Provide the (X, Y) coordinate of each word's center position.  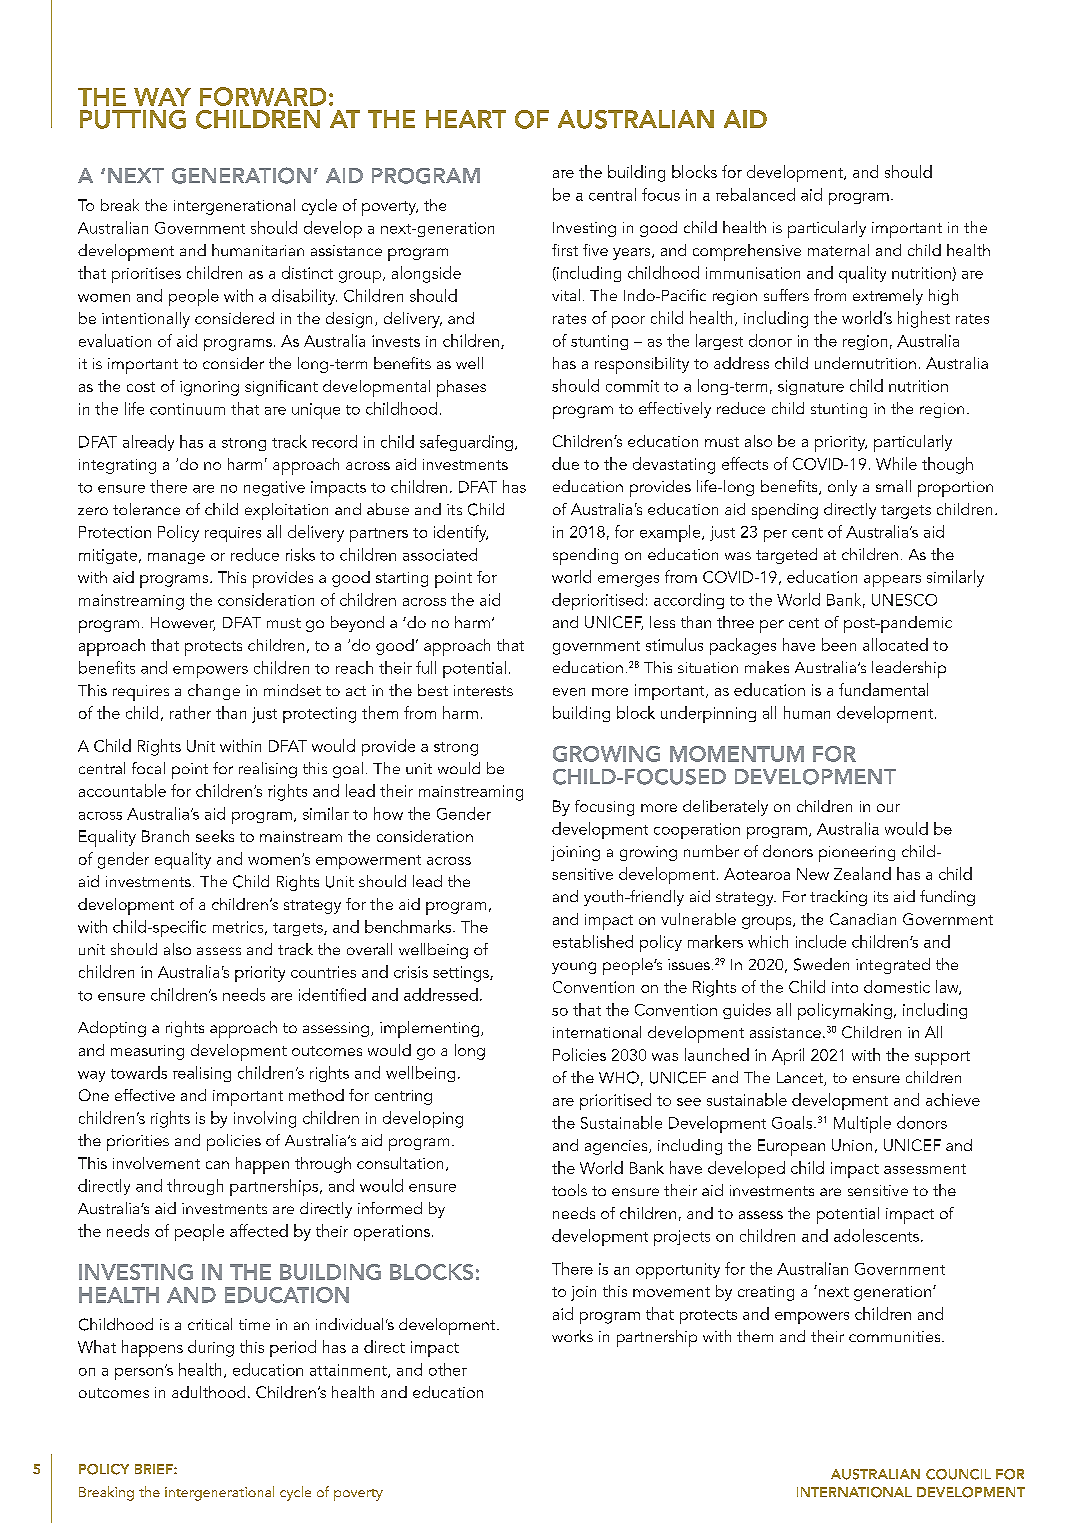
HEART (466, 119)
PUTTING (133, 119)
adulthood (208, 1392)
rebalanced (755, 194)
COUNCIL (958, 1474)
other (448, 1369)
